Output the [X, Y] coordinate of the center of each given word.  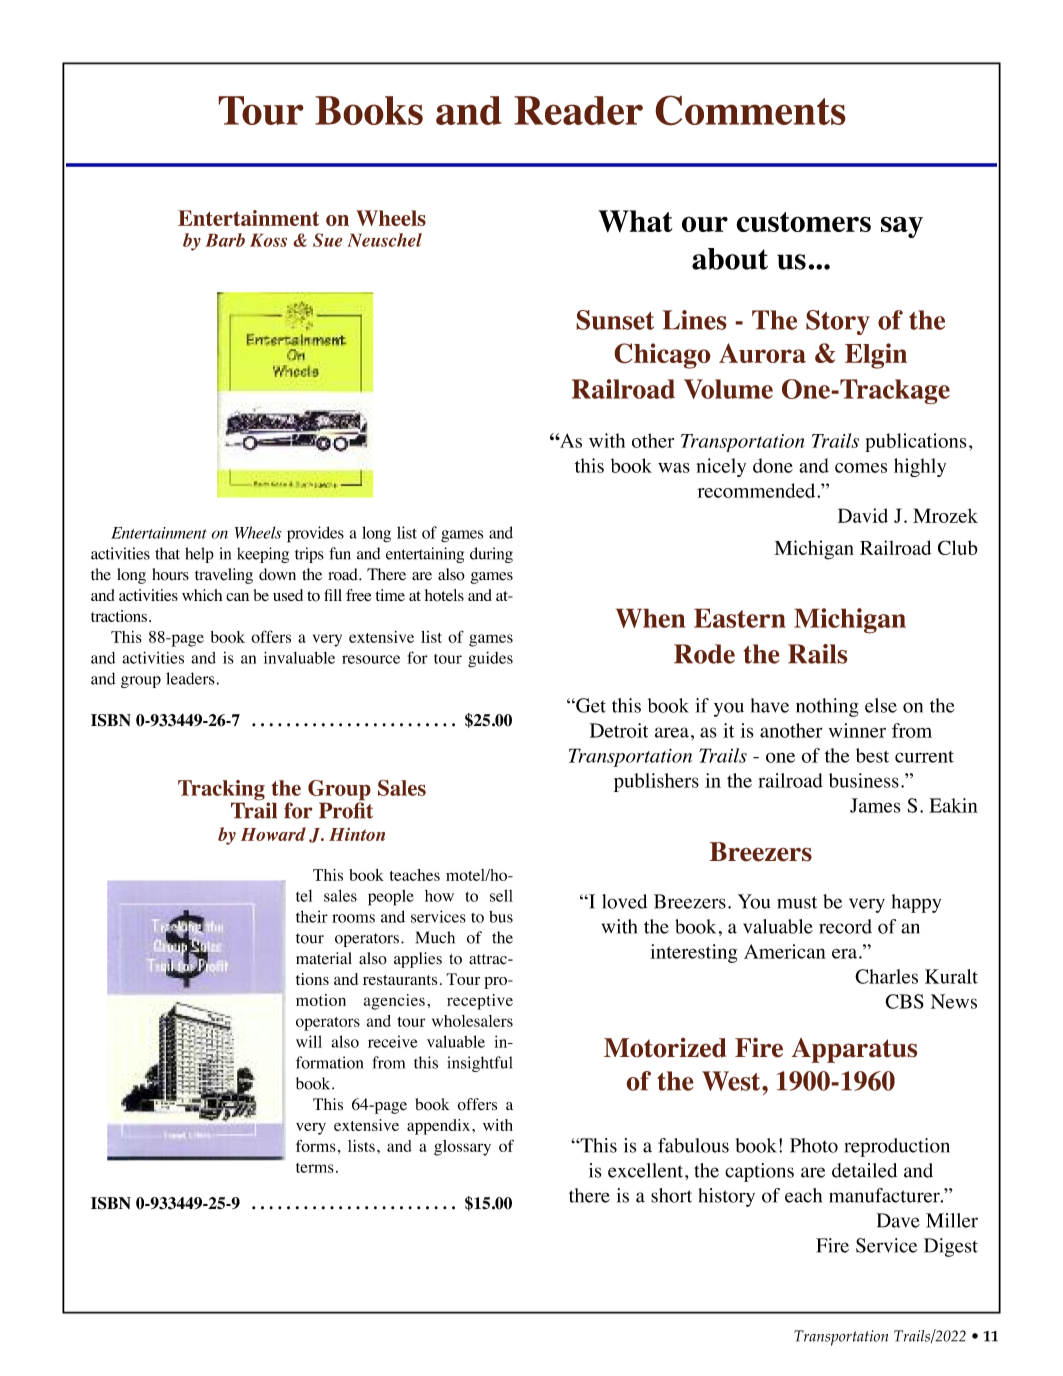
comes [861, 468]
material [324, 958]
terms [315, 1168]
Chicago [662, 356]
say [902, 227]
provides [315, 534]
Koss [268, 240]
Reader [578, 110]
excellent [647, 1170]
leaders [190, 678]
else [881, 705]
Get [590, 705]
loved [625, 901]
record [845, 926]
